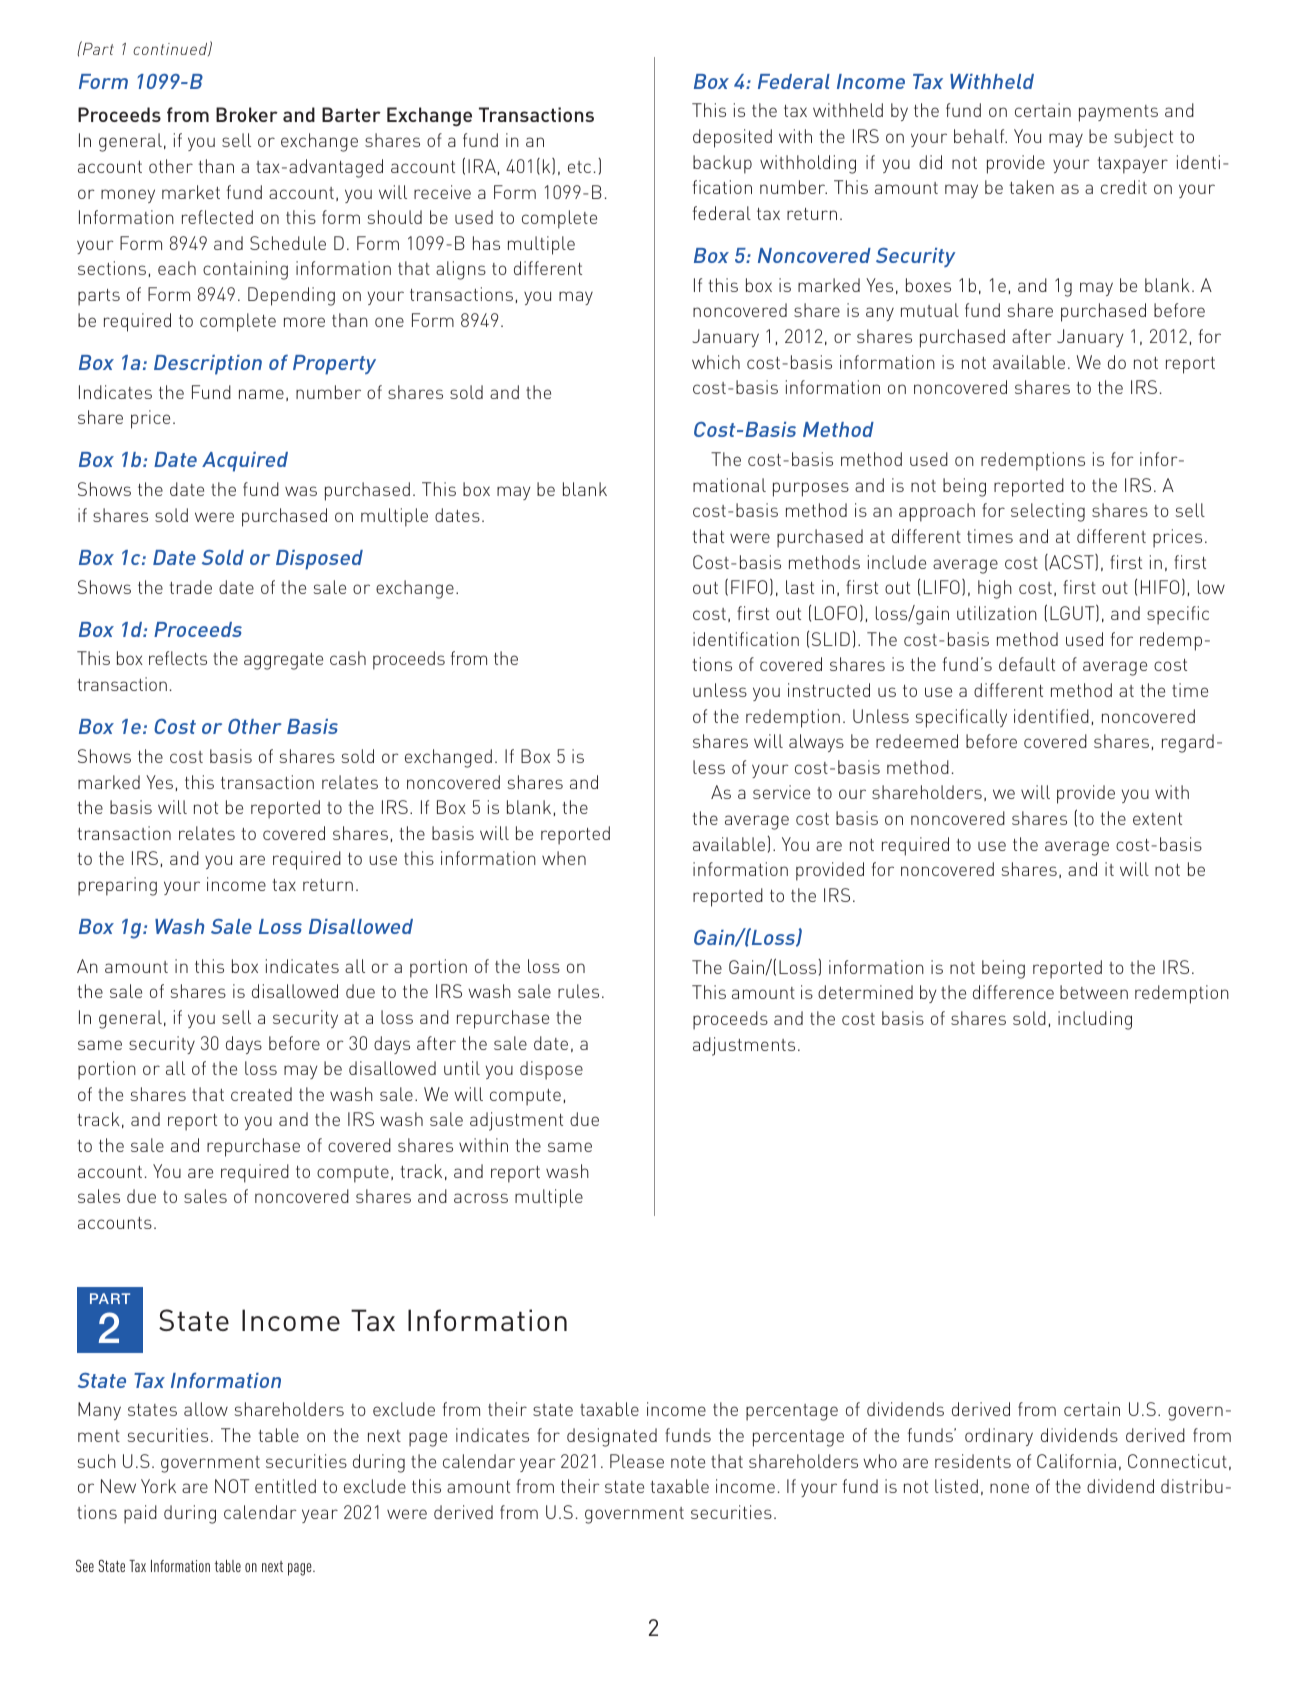 Image resolution: width=1307 pixels, height=1692 pixels. What do you see at coordinates (481, 1198) in the screenshot?
I see `across` at bounding box center [481, 1198].
